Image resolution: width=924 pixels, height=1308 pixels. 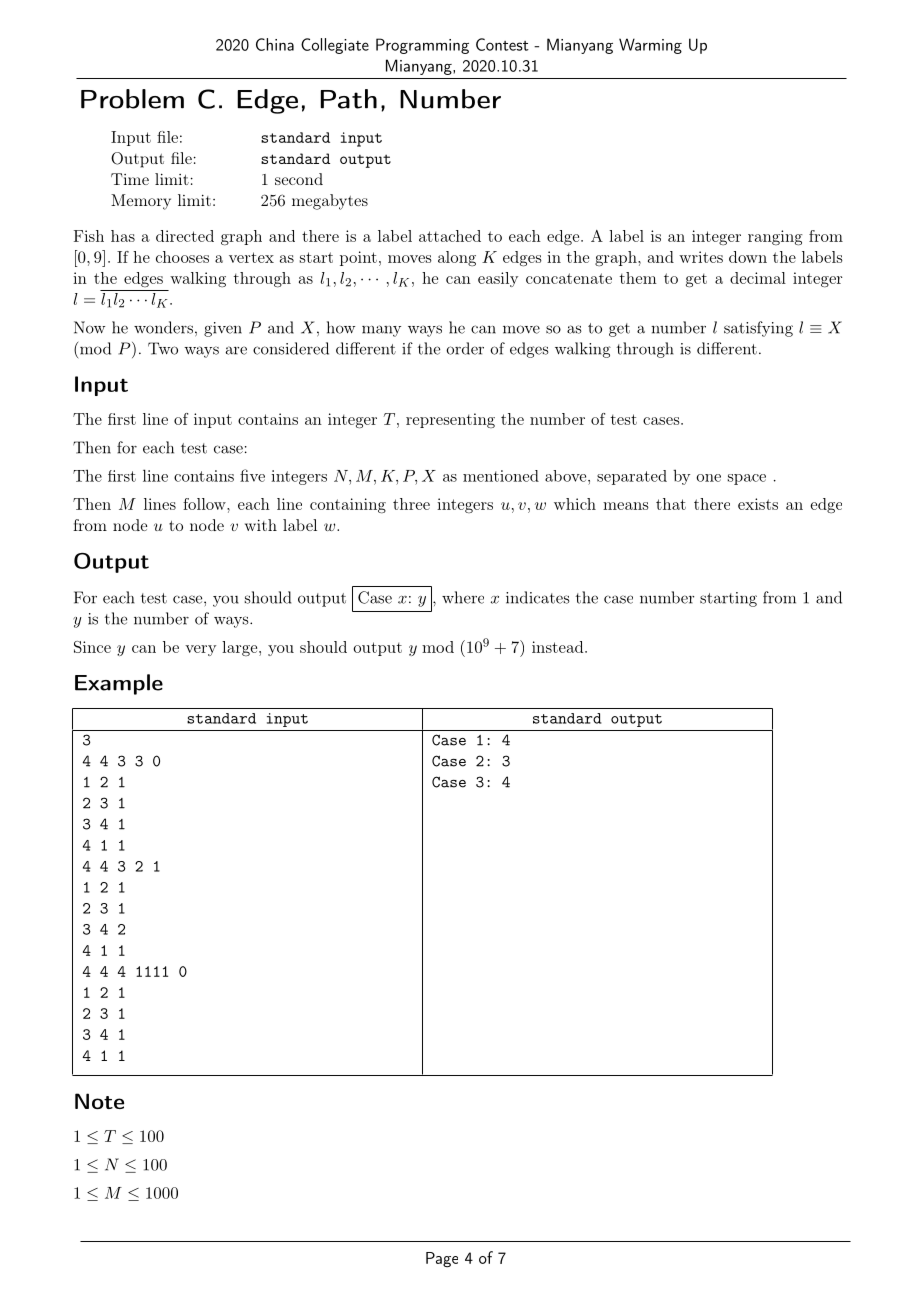 I want to click on indicates, so click(x=538, y=597).
